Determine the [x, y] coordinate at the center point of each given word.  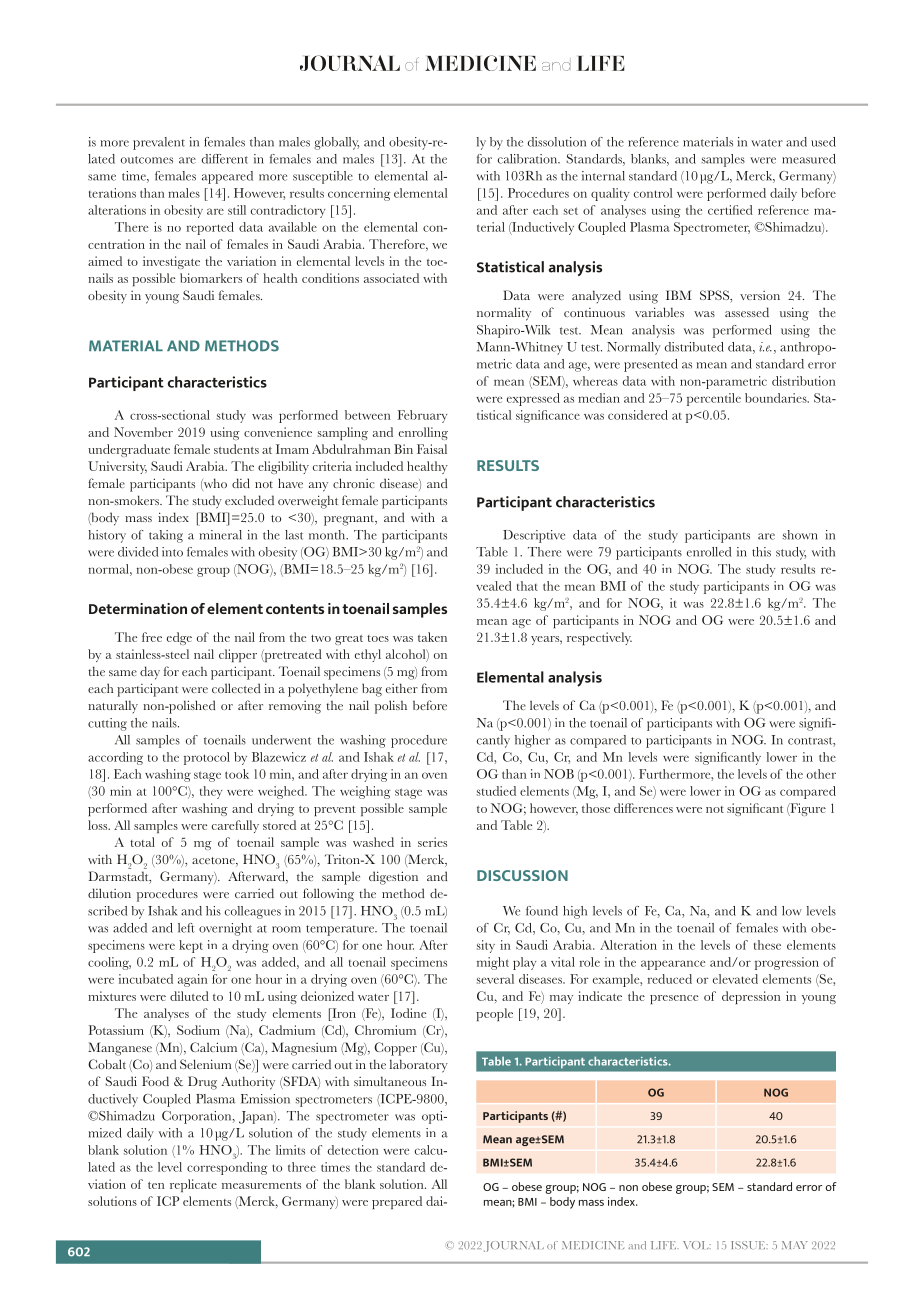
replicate [193, 1185]
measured [809, 159]
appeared [227, 177]
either [402, 688]
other [821, 774]
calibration [529, 159]
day [150, 673]
